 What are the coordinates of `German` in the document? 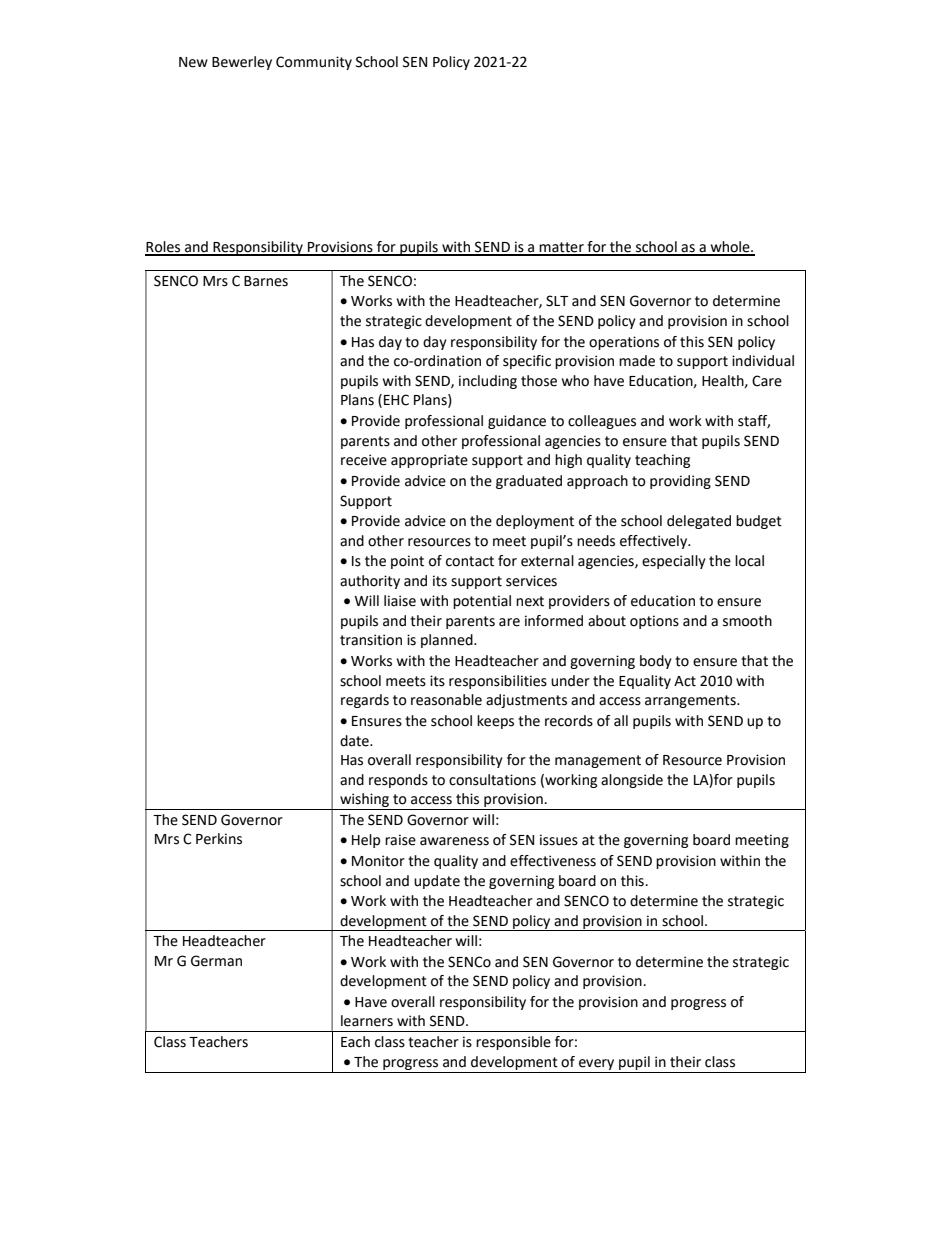 It's located at (216, 961).
